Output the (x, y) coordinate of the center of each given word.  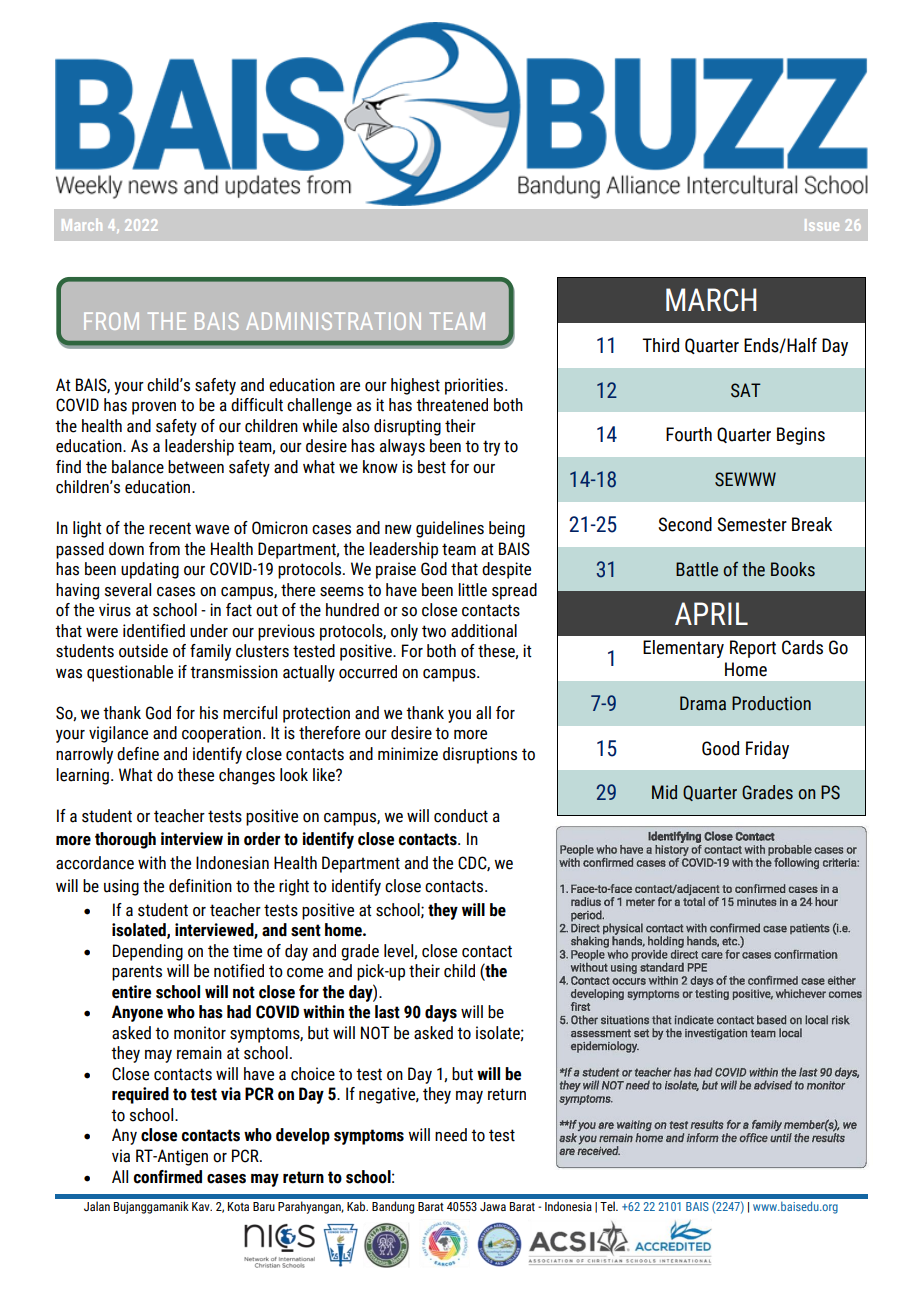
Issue (822, 225)
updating (150, 570)
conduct (461, 816)
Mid (664, 792)
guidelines (450, 529)
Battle (697, 569)
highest (415, 386)
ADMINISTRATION (333, 321)
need (451, 1135)
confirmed (167, 1177)
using (121, 887)
